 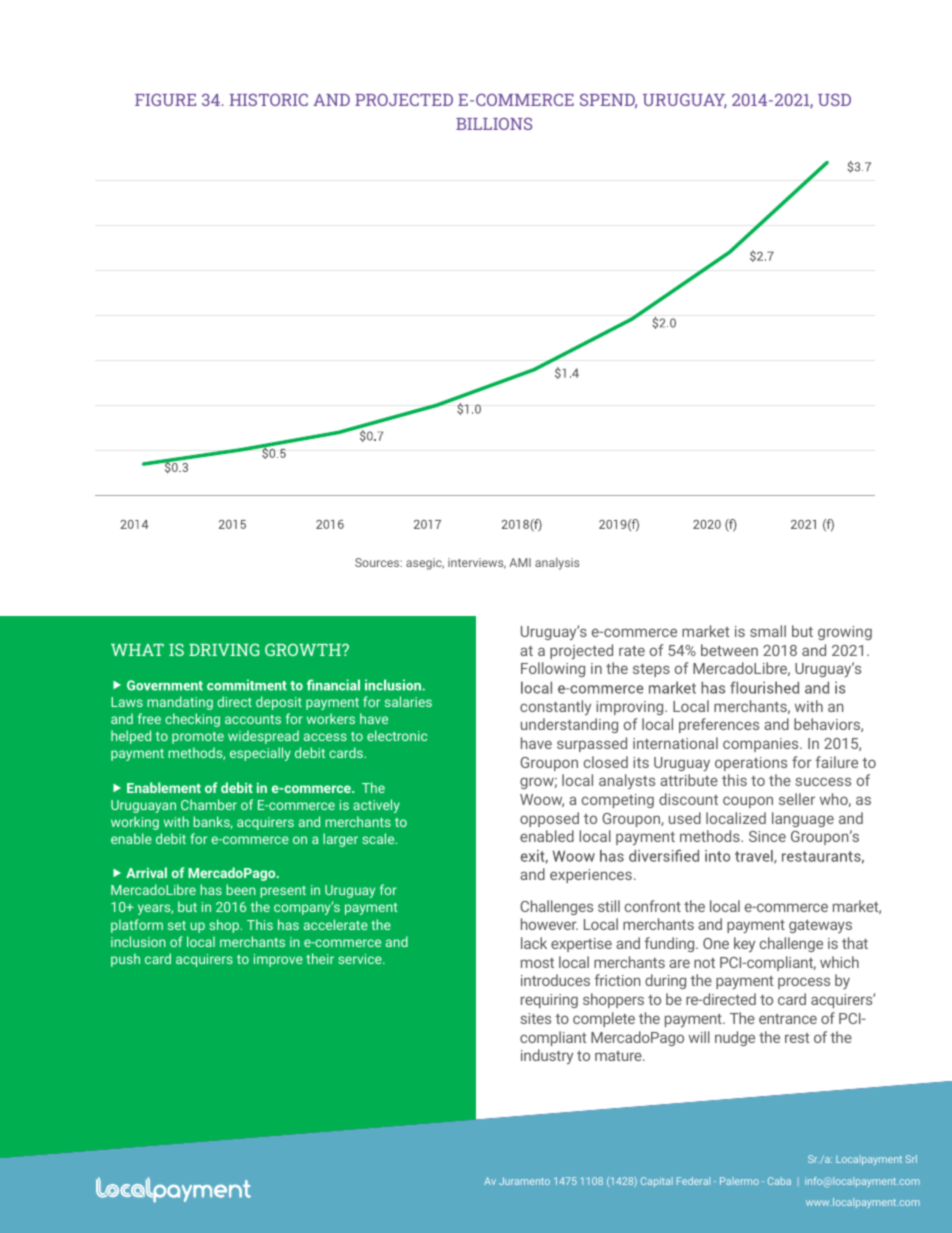 I want to click on however, so click(x=549, y=924).
